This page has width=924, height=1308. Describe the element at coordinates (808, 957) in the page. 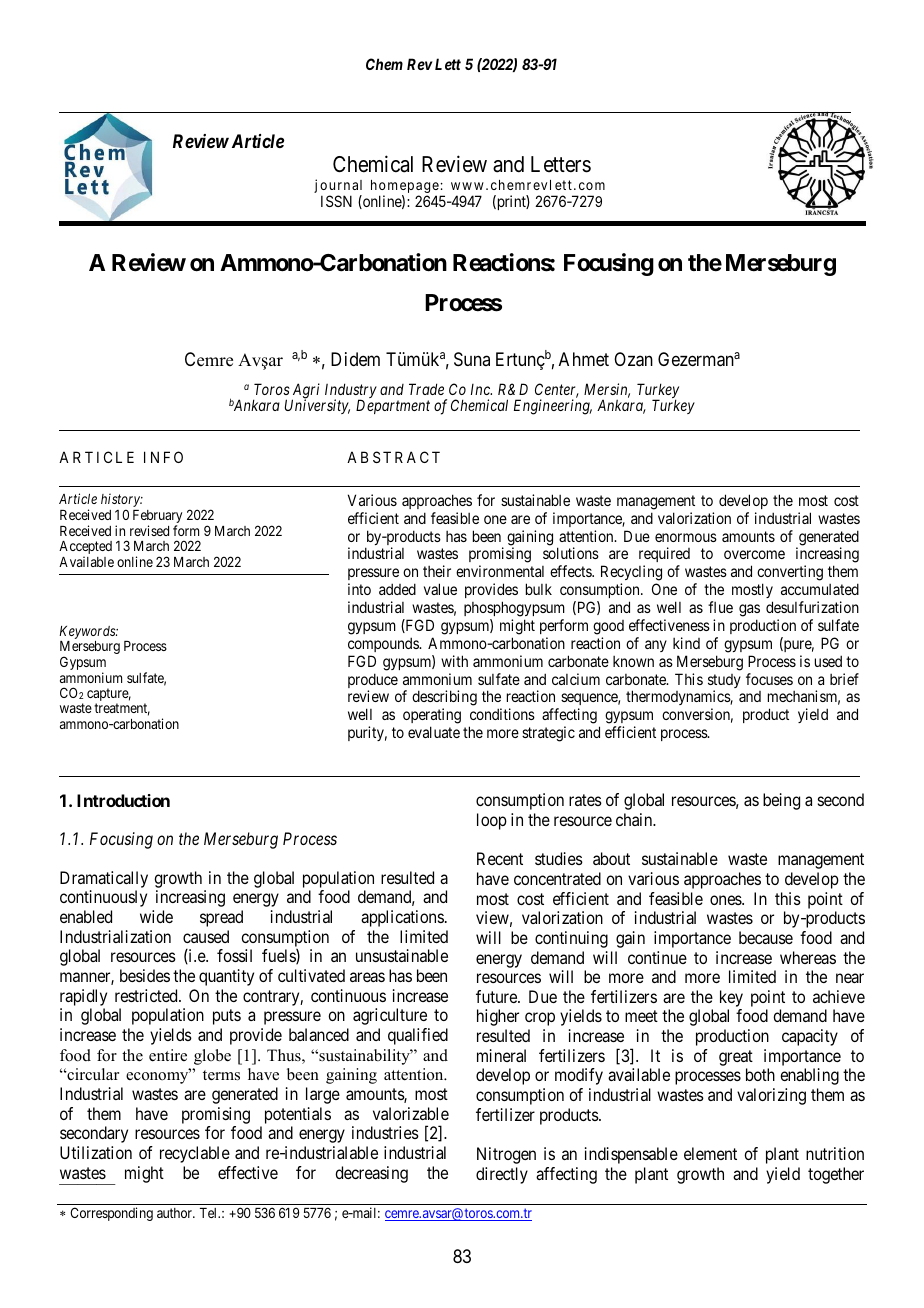

I see `whereas` at that location.
